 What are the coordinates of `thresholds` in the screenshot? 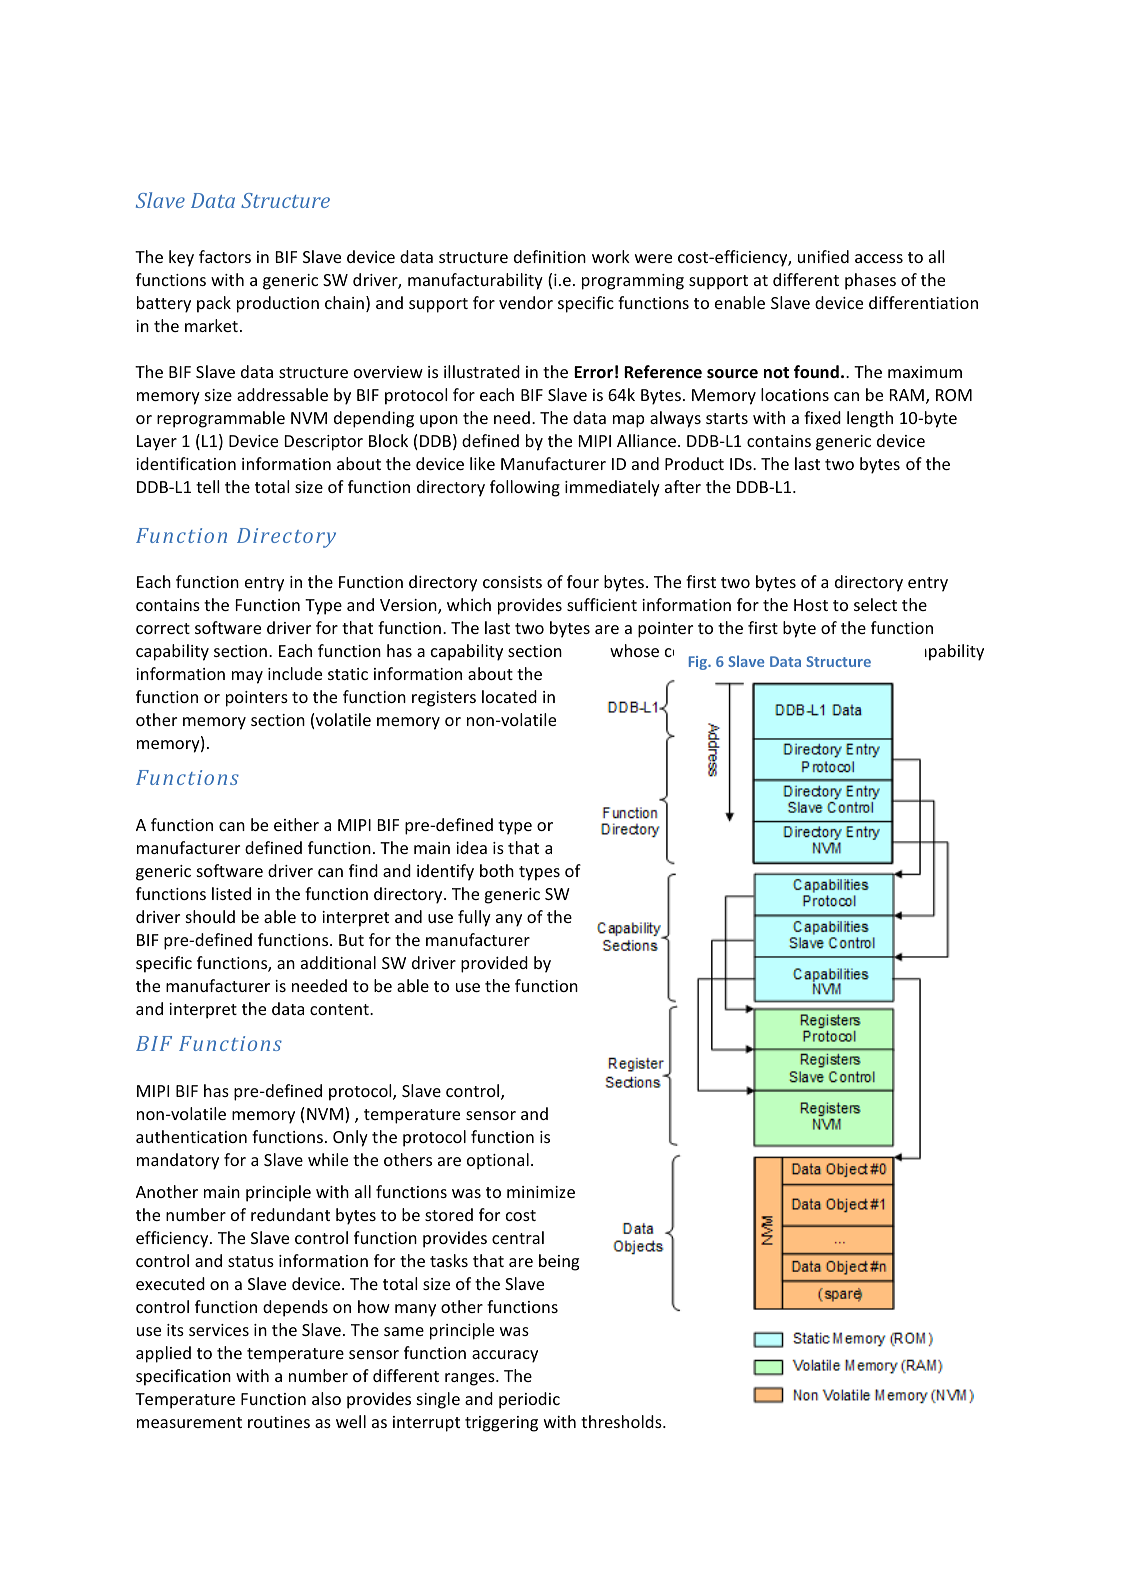 It's located at (622, 1421).
